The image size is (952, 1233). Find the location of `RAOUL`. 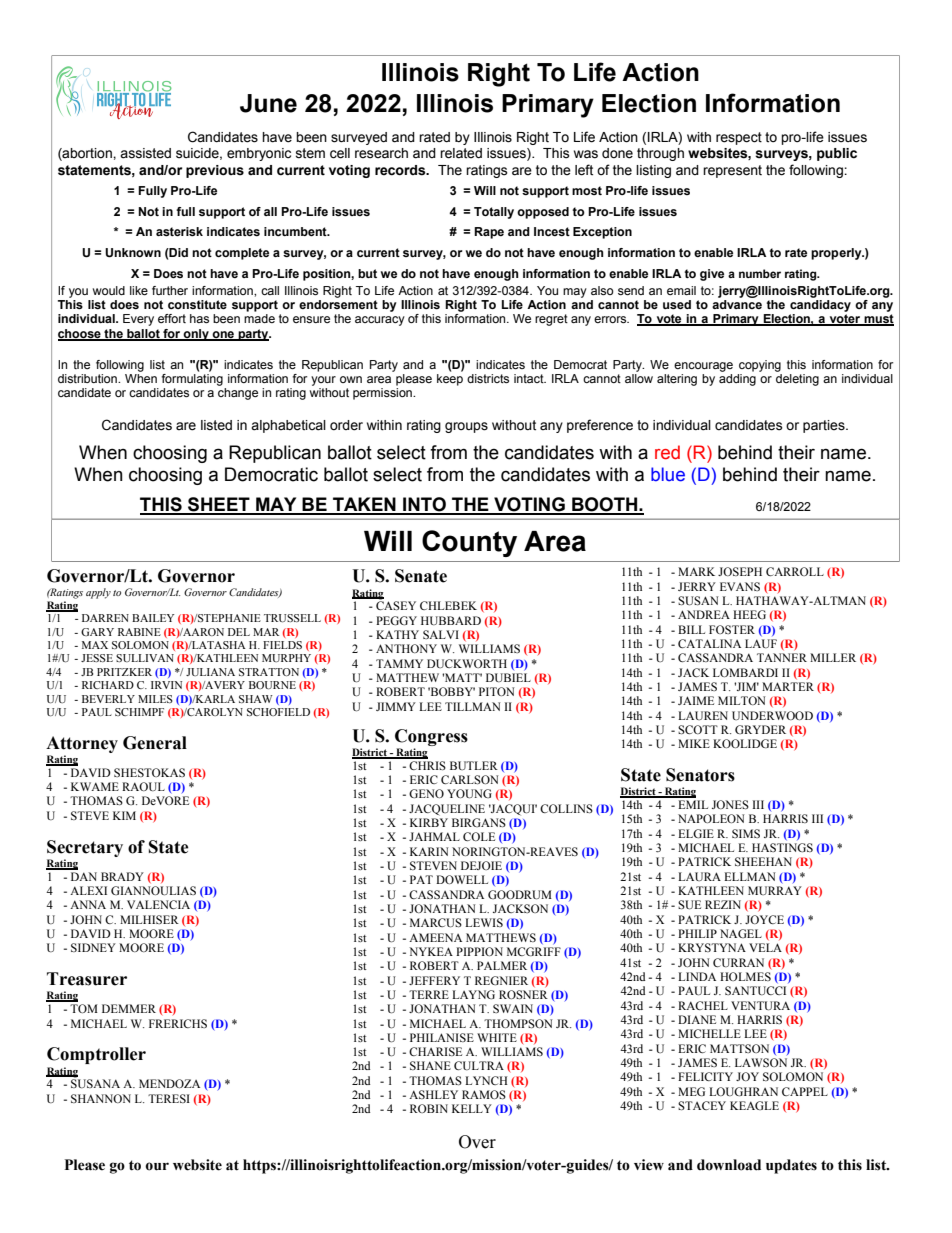

RAOUL is located at coordinates (143, 786).
